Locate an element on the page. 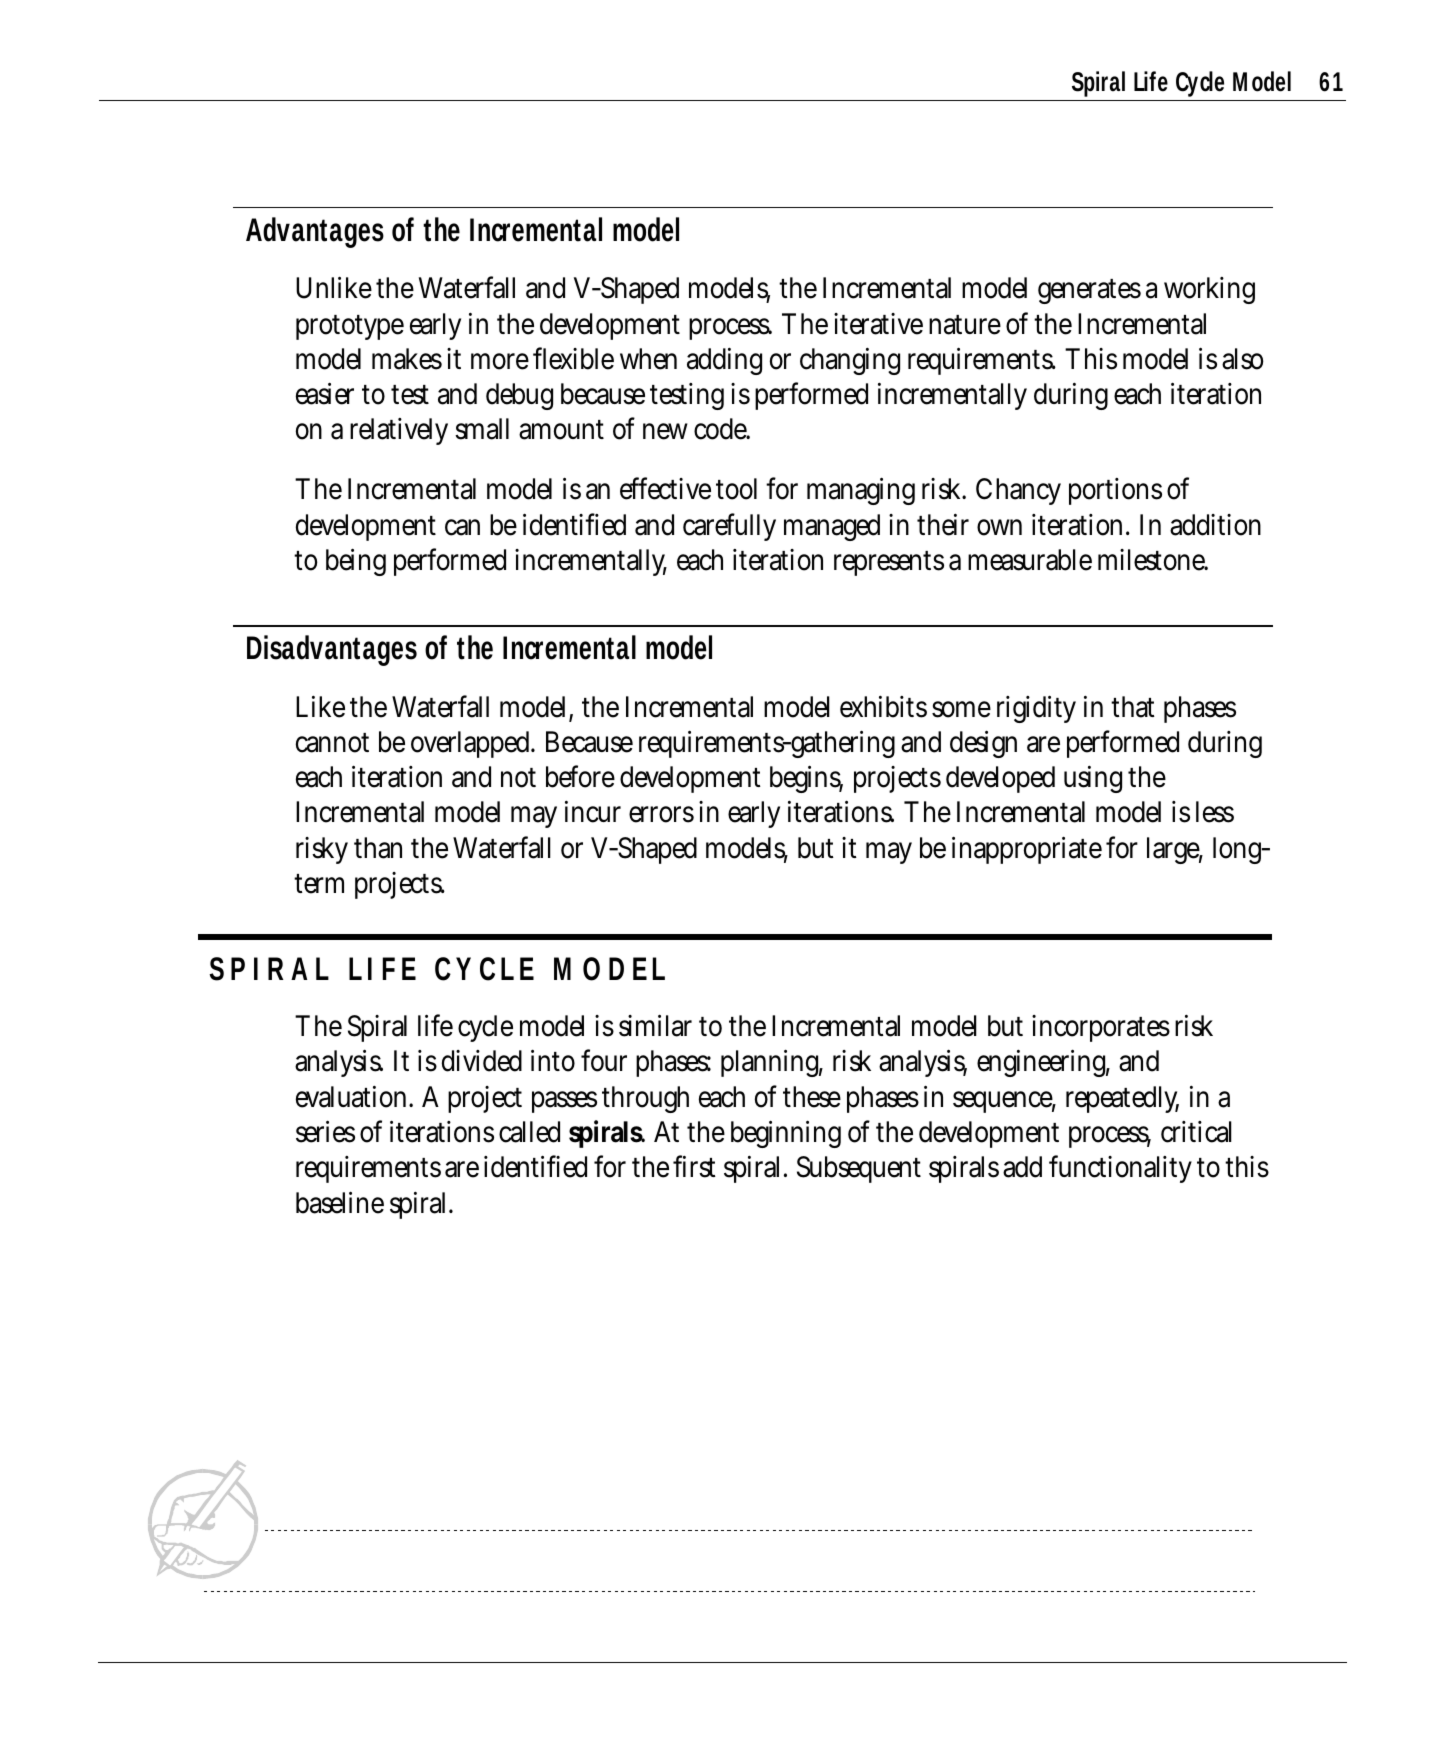 The image size is (1442, 1760). milestone is located at coordinates (1153, 560).
